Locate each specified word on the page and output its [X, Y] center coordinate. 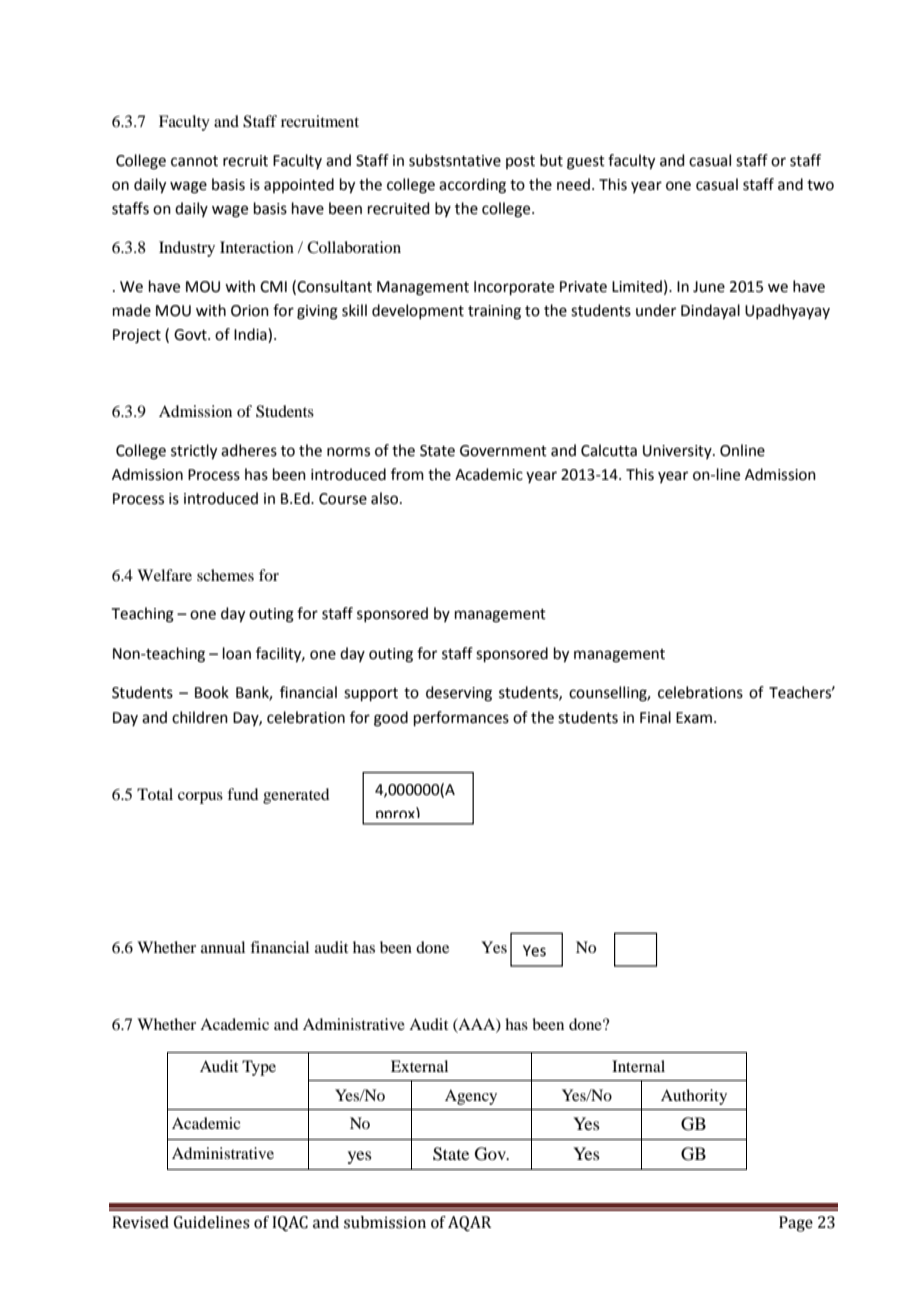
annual [223, 947]
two [820, 185]
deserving [459, 694]
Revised [140, 1222]
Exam [694, 718]
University [678, 452]
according [472, 186]
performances [461, 718]
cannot [194, 161]
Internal [638, 1066]
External [419, 1066]
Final [655, 717]
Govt [191, 335]
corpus [200, 798]
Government [503, 451]
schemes [225, 575]
